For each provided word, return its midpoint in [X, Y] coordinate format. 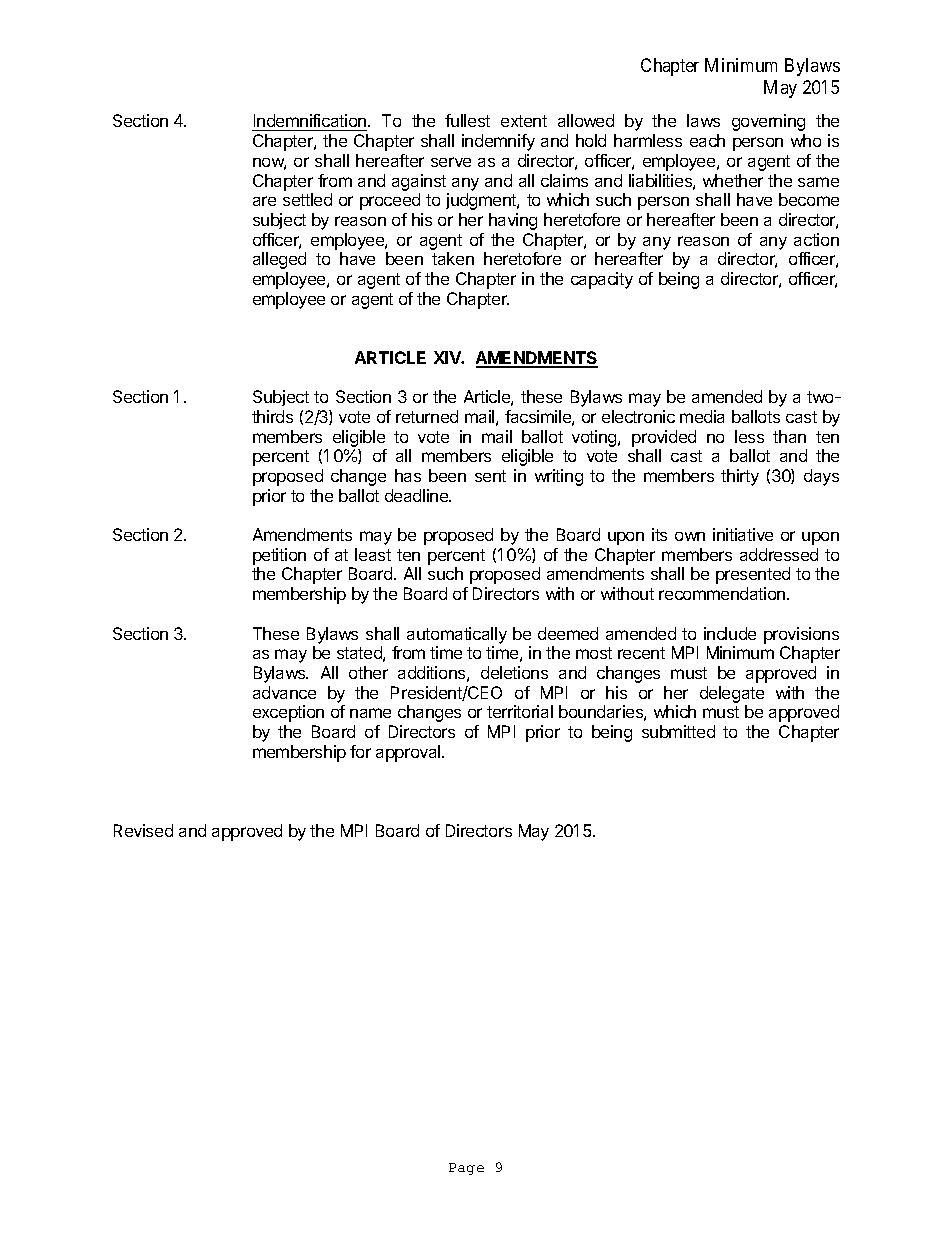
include [730, 633]
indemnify [498, 142]
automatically [457, 635]
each [707, 140]
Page [466, 1169]
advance [284, 692]
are [264, 201]
